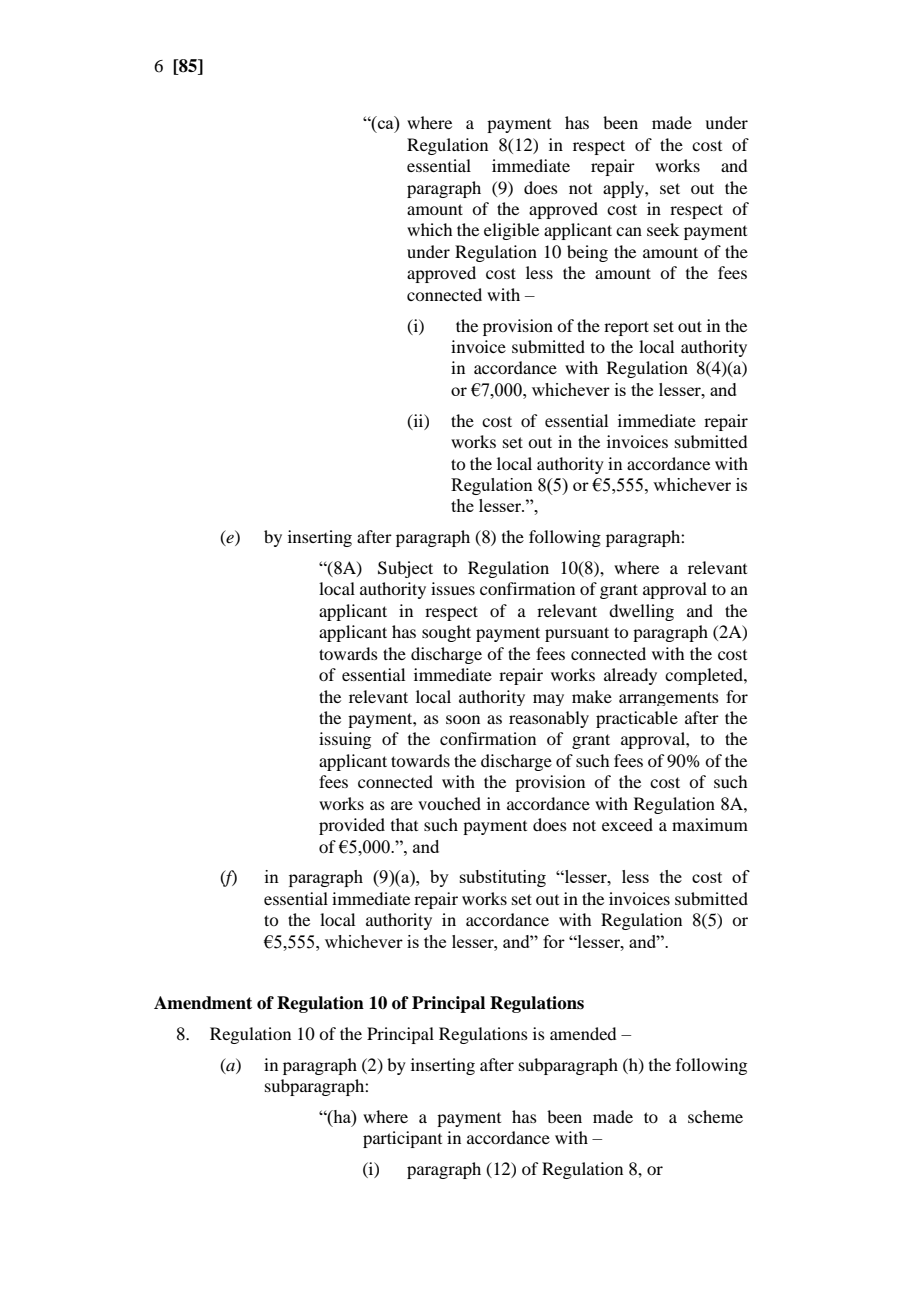 Image resolution: width=924 pixels, height=1308 pixels. I want to click on vouched, so click(449, 803).
